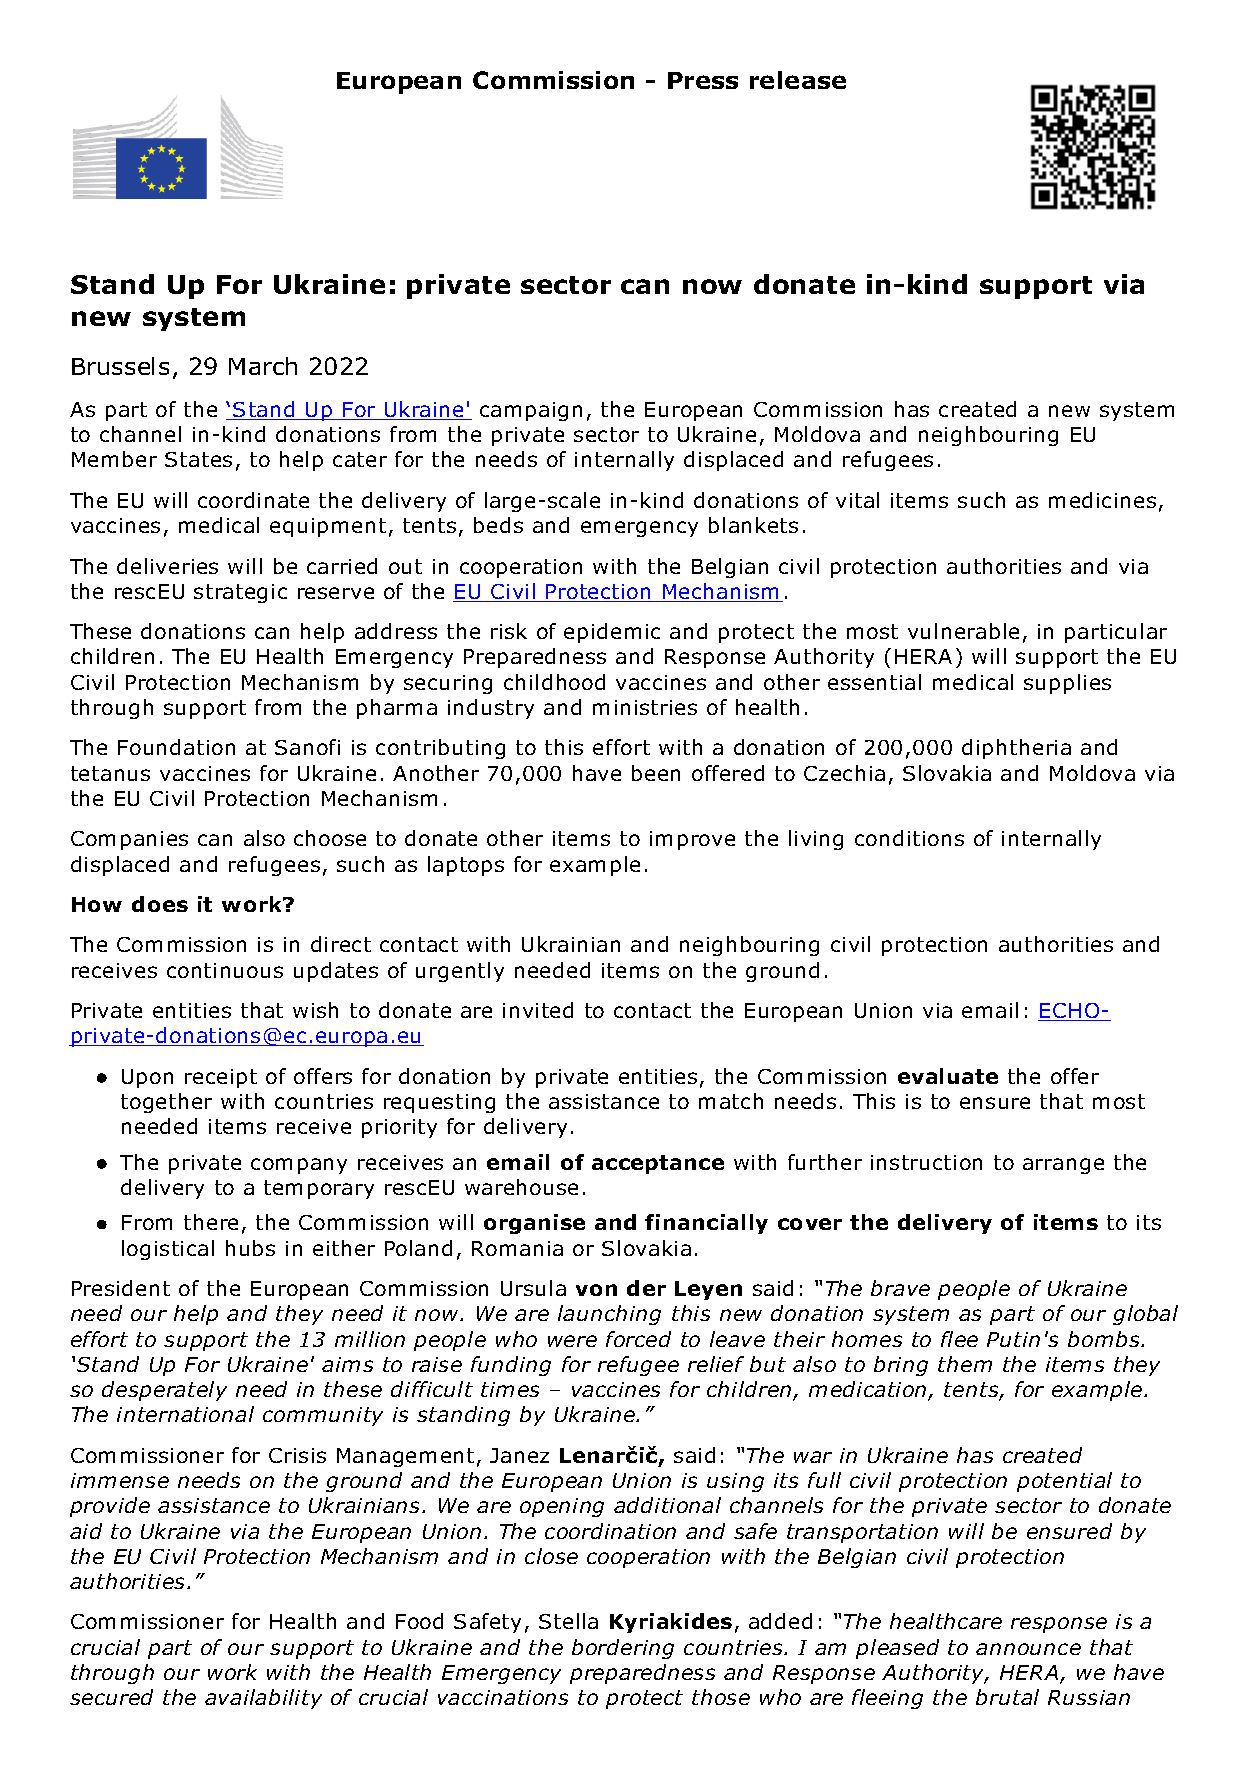  What do you see at coordinates (166, 1103) in the document?
I see `together` at bounding box center [166, 1103].
